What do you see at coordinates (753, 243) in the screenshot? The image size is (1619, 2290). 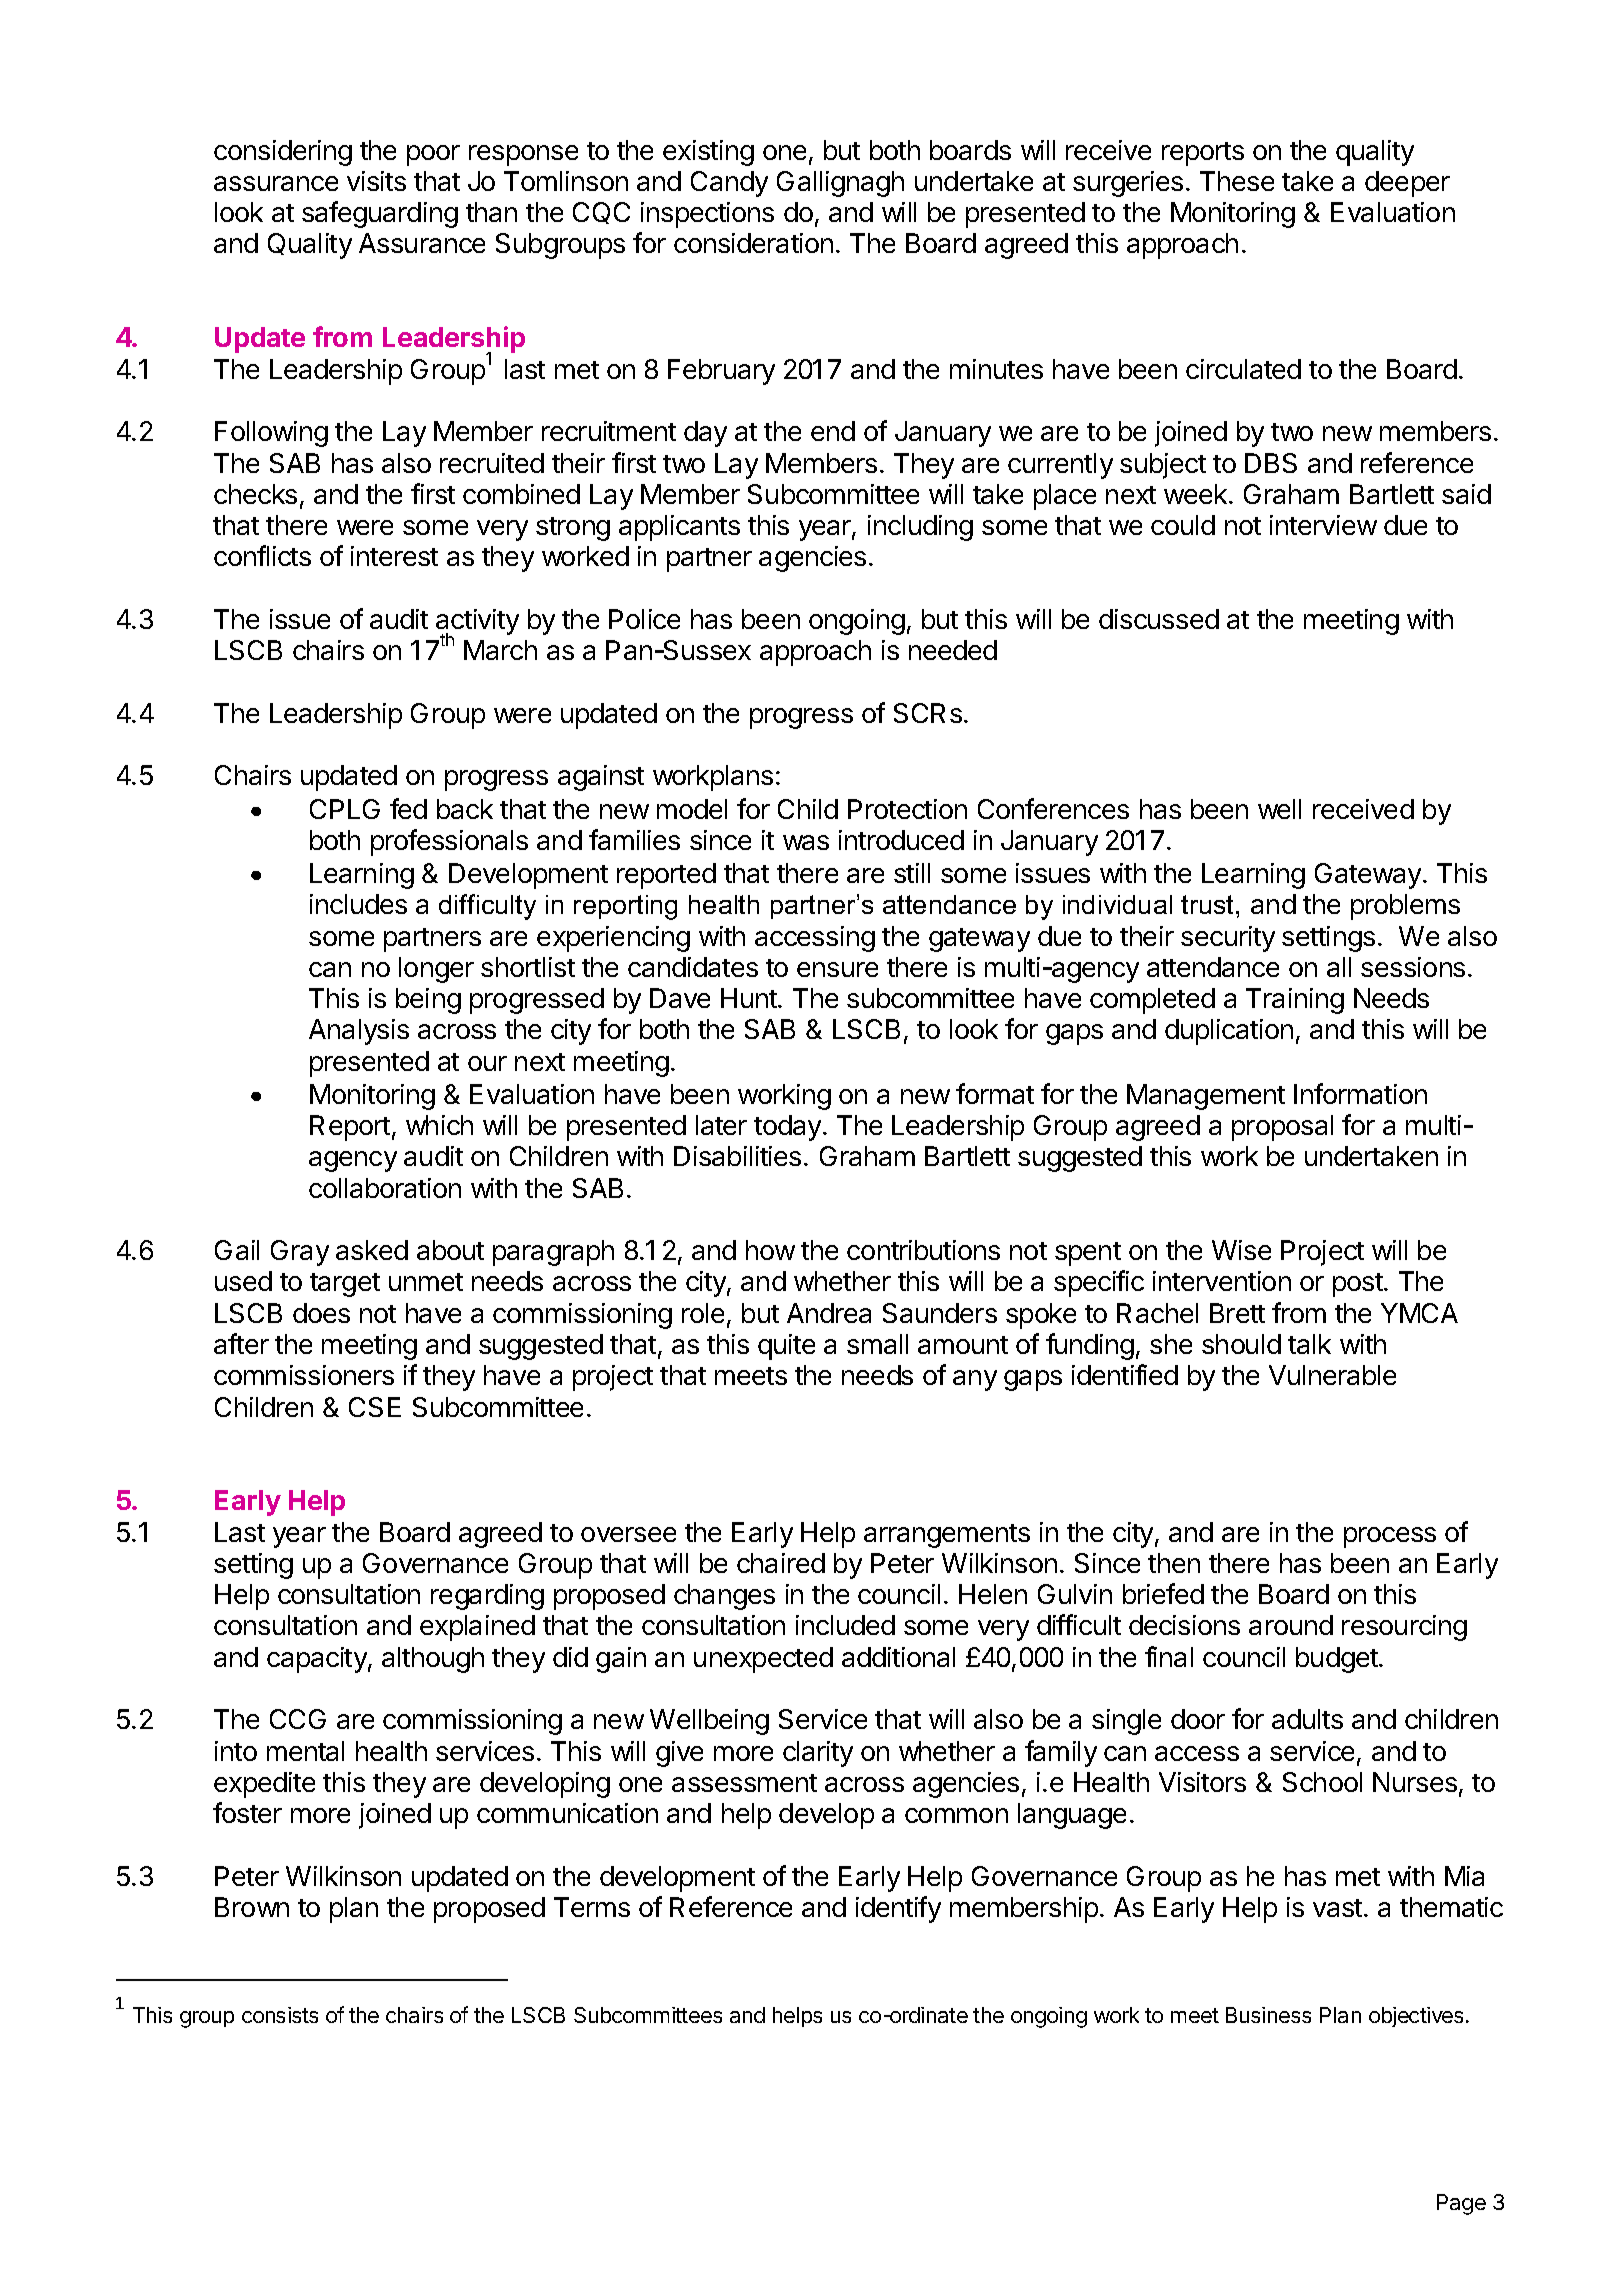 I see `consideration` at bounding box center [753, 243].
